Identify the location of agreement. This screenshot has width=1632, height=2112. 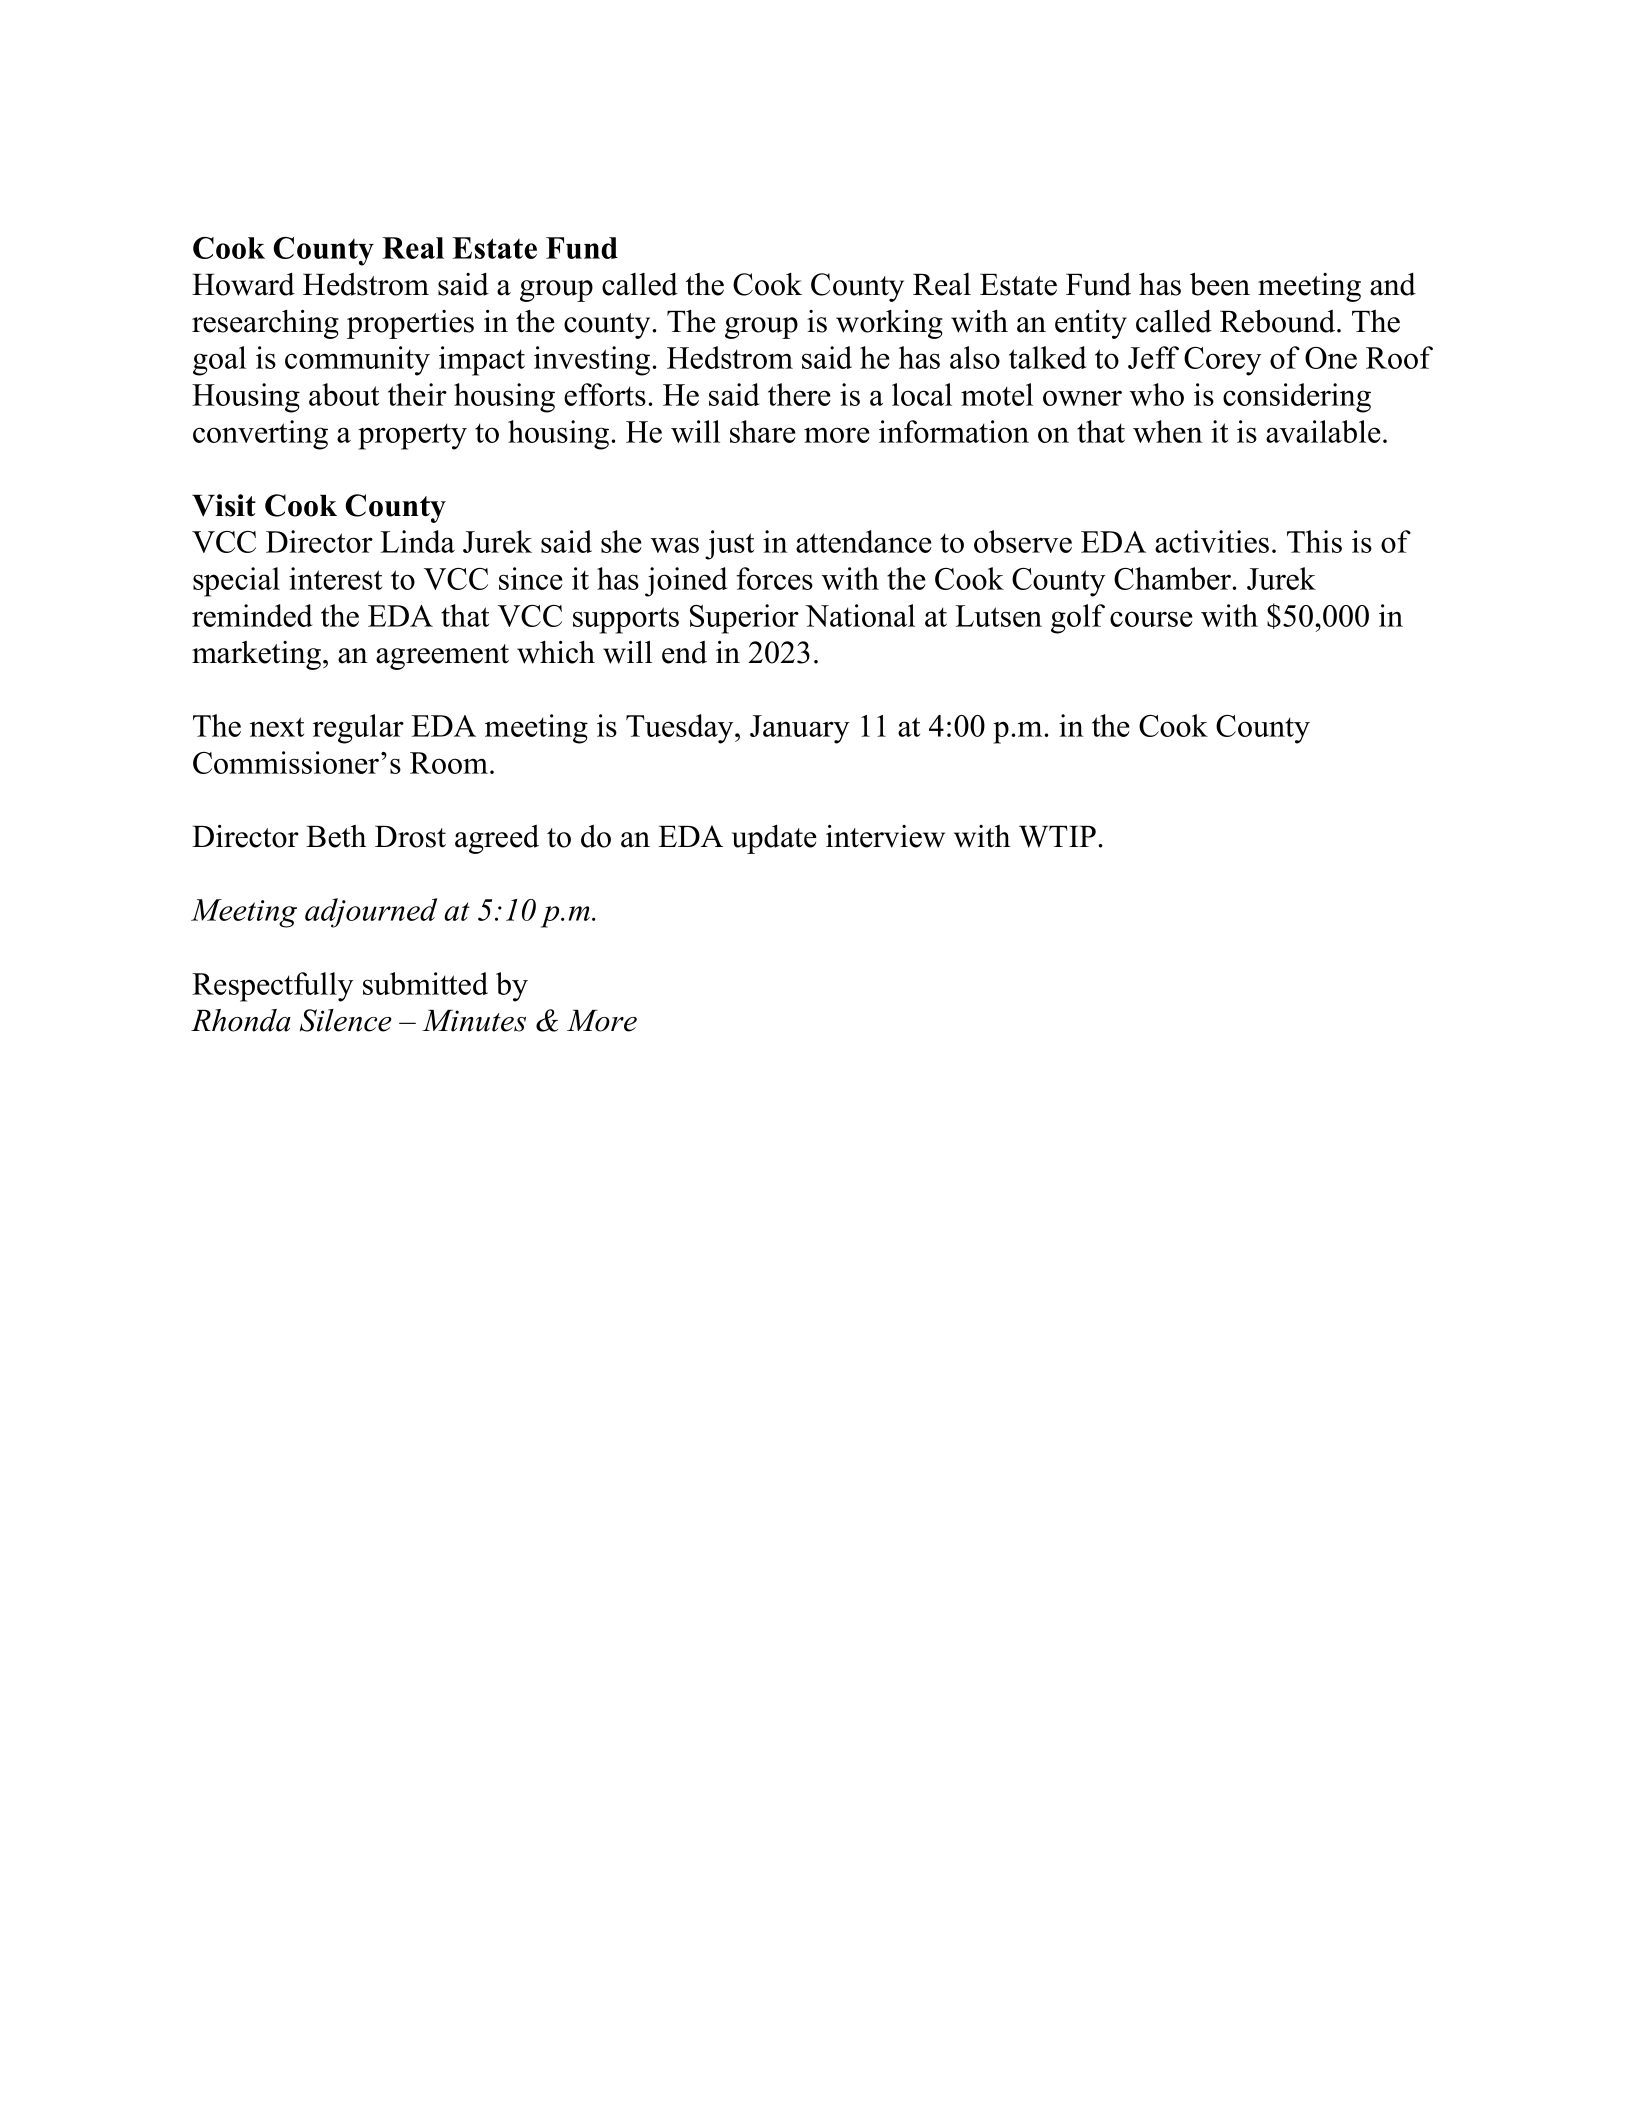
(442, 657).
